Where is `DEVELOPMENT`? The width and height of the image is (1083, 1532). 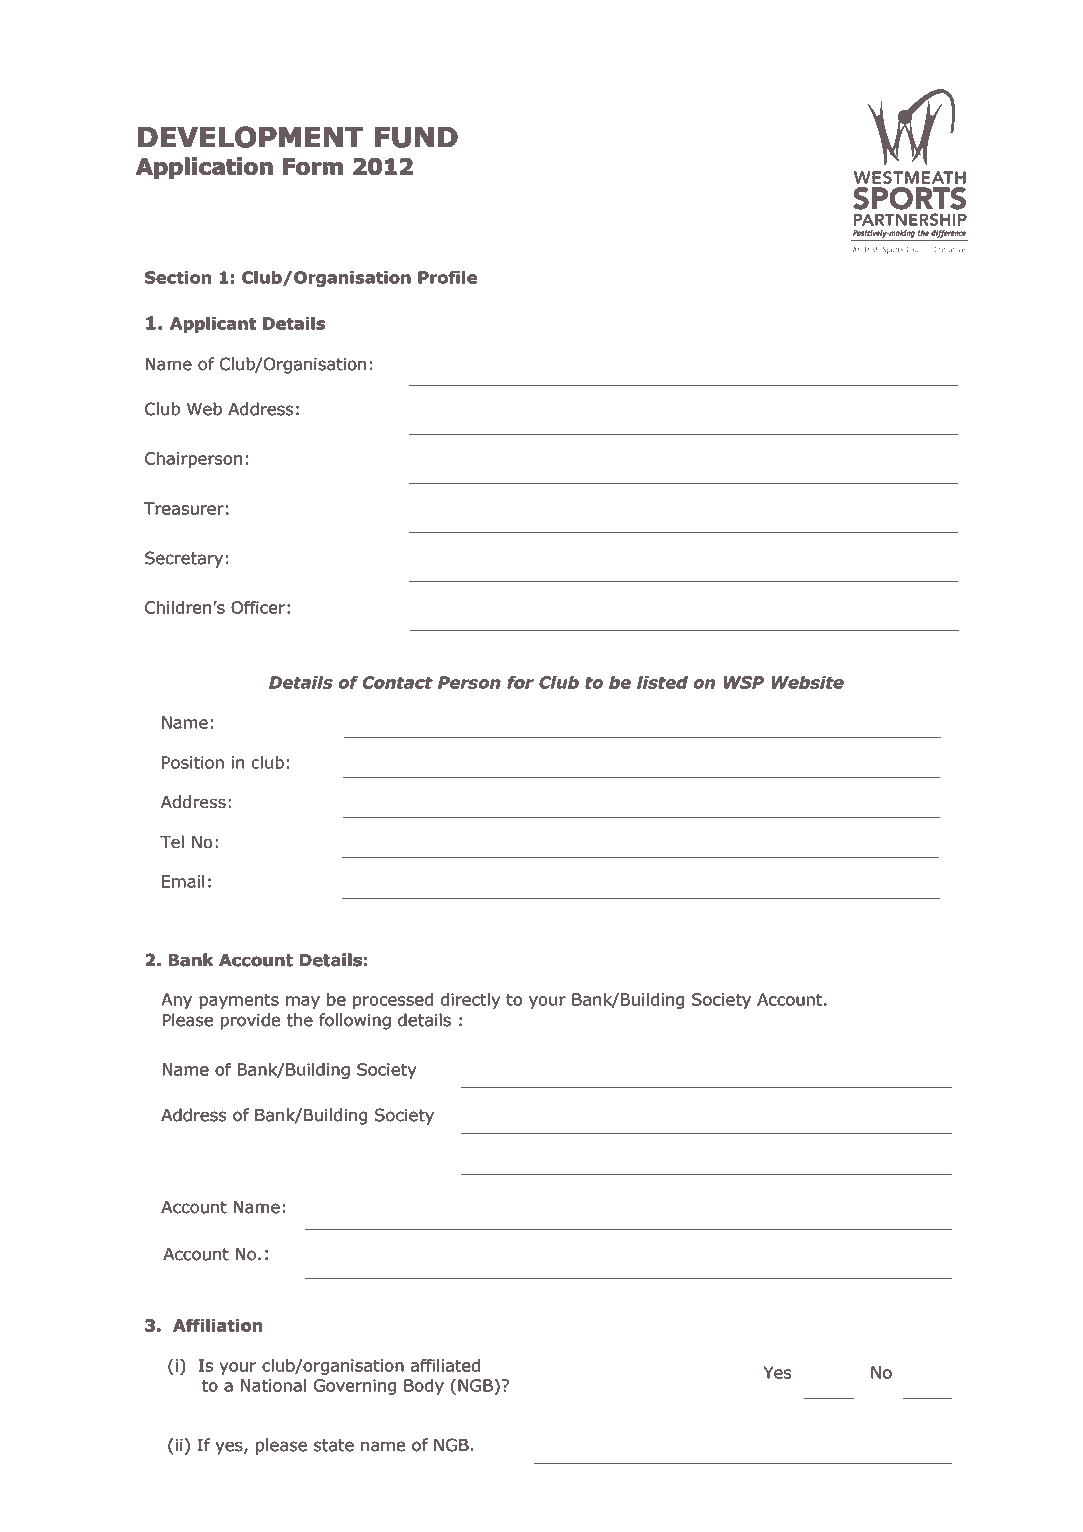 DEVELOPMENT is located at coordinates (250, 137).
